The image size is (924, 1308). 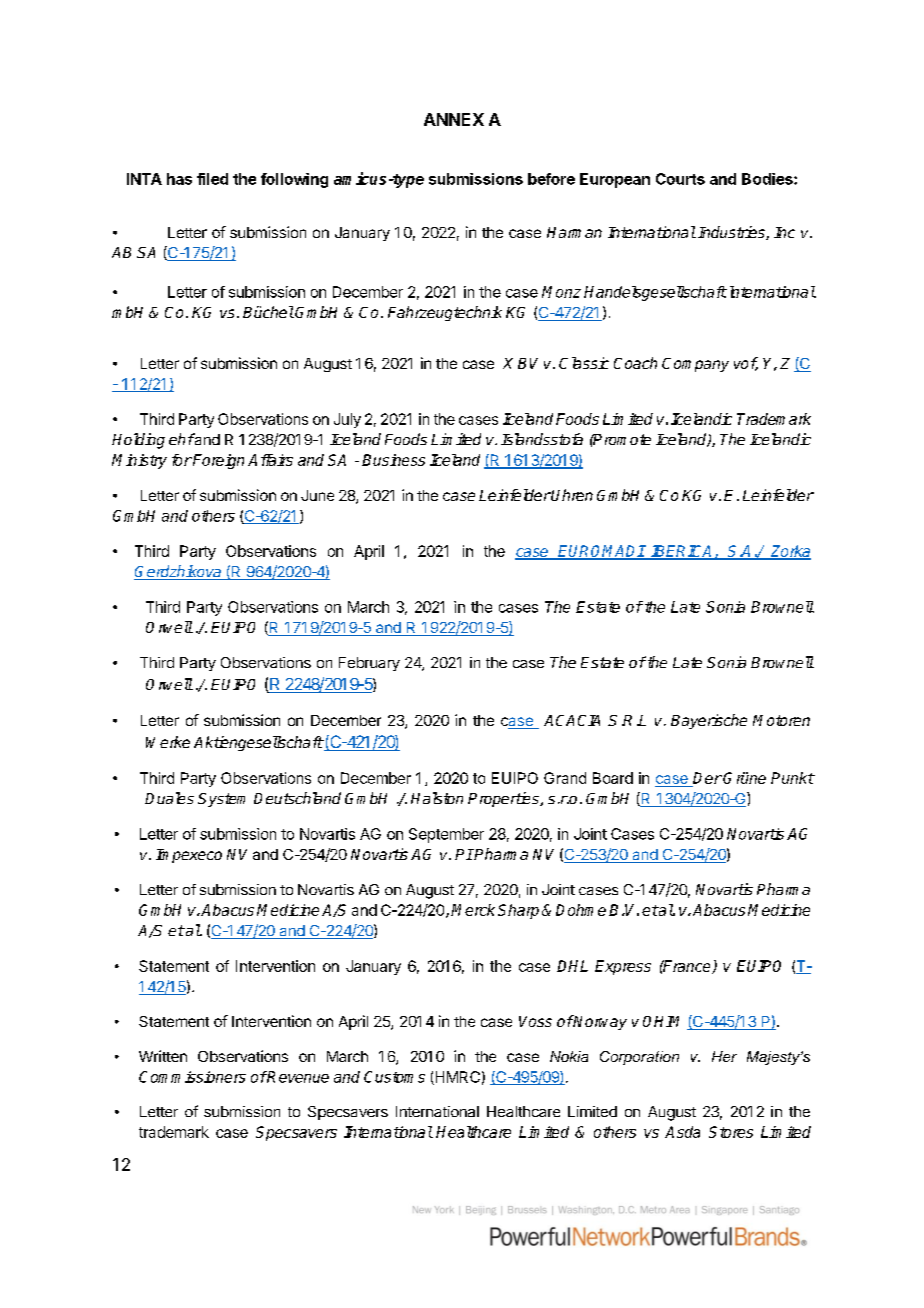 What do you see at coordinates (572, 720) in the image?
I see `ACACIA` at bounding box center [572, 720].
